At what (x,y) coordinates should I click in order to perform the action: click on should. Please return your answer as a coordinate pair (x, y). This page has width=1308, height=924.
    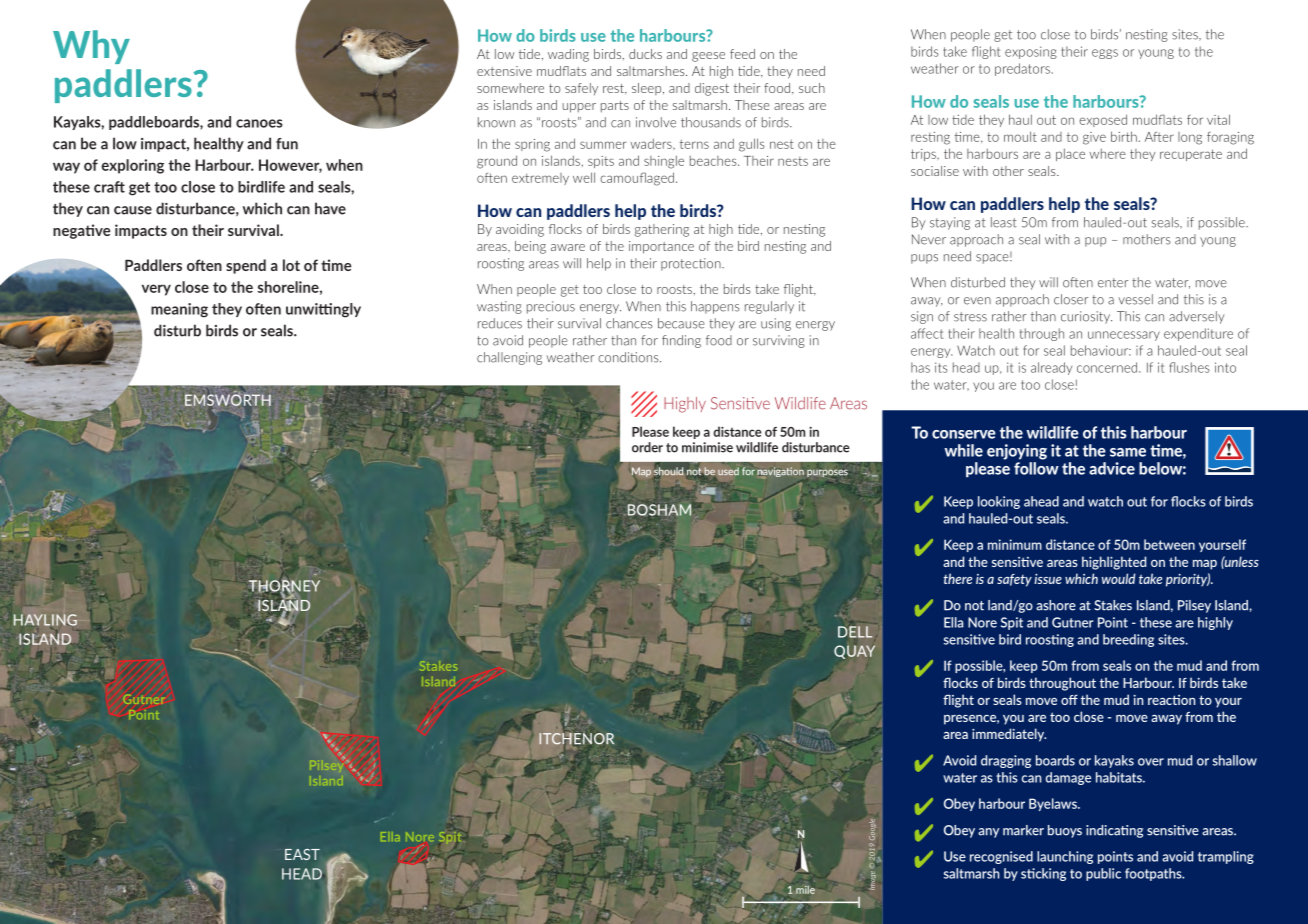
    Looking at the image, I should click on (668, 471).
